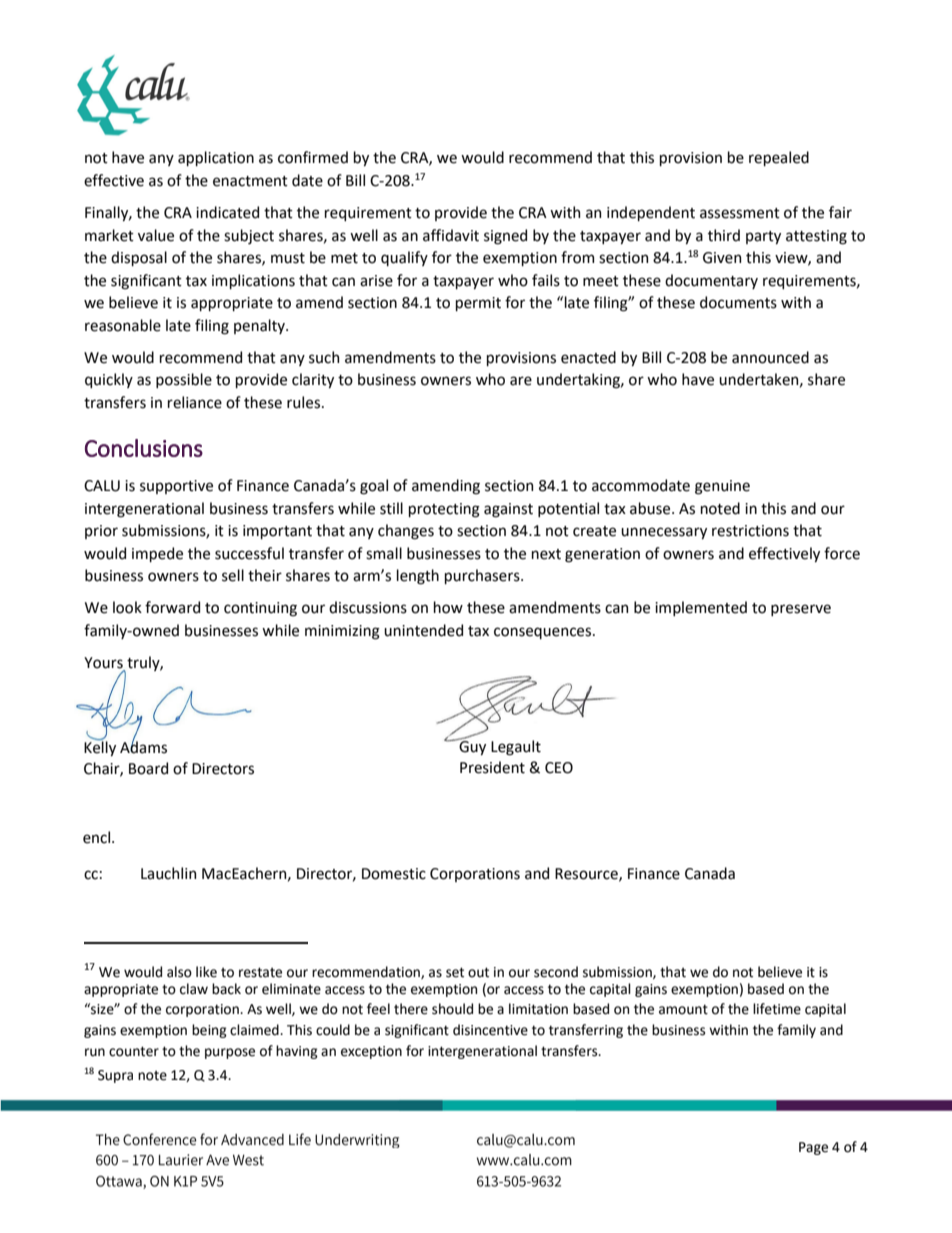  I want to click on assessment, so click(740, 213).
